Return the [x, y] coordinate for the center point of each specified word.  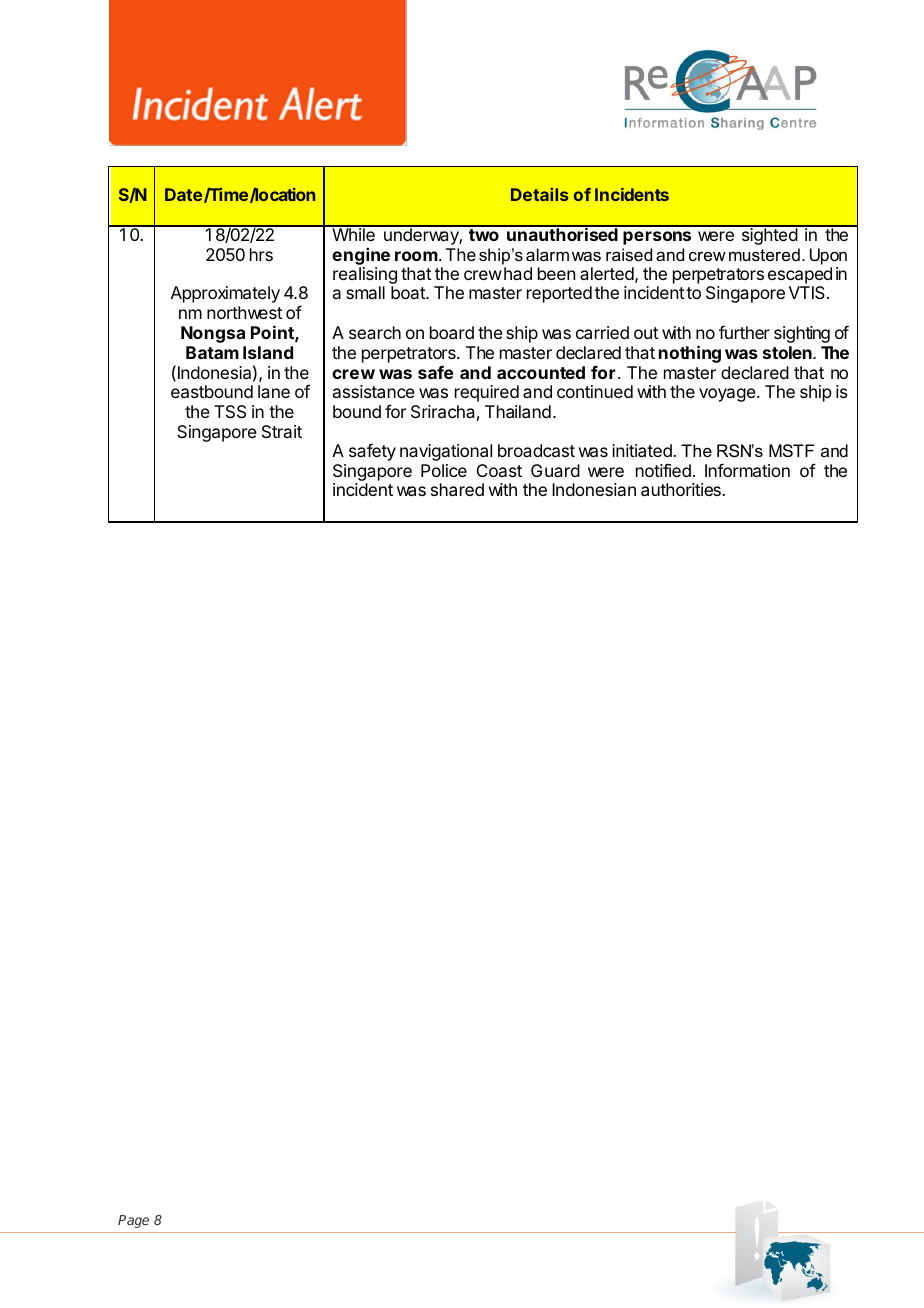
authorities [682, 489]
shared [457, 489]
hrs [261, 254]
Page [133, 1221]
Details [539, 194]
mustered [764, 254]
